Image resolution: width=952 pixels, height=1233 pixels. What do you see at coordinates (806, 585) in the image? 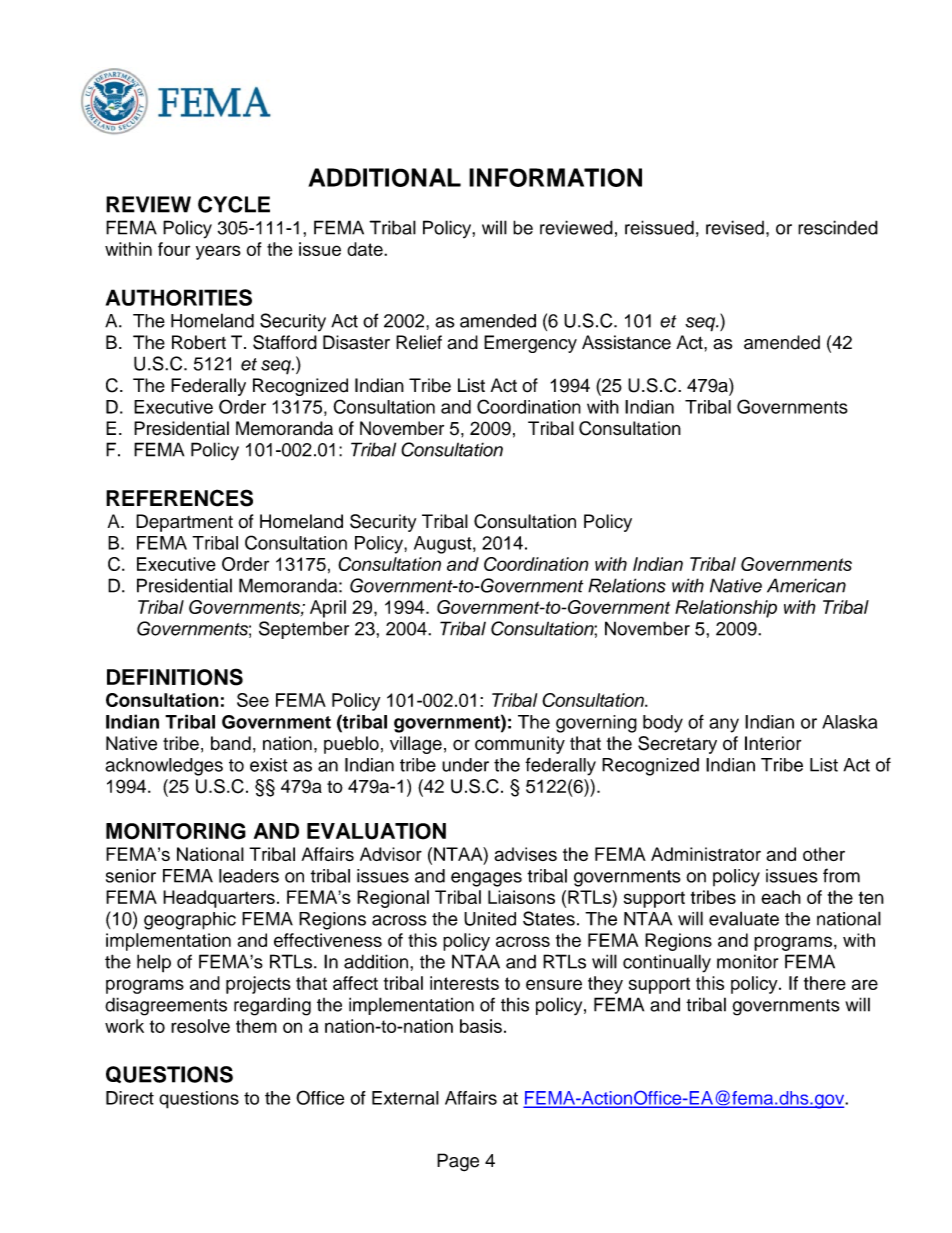
I see `American` at bounding box center [806, 585].
